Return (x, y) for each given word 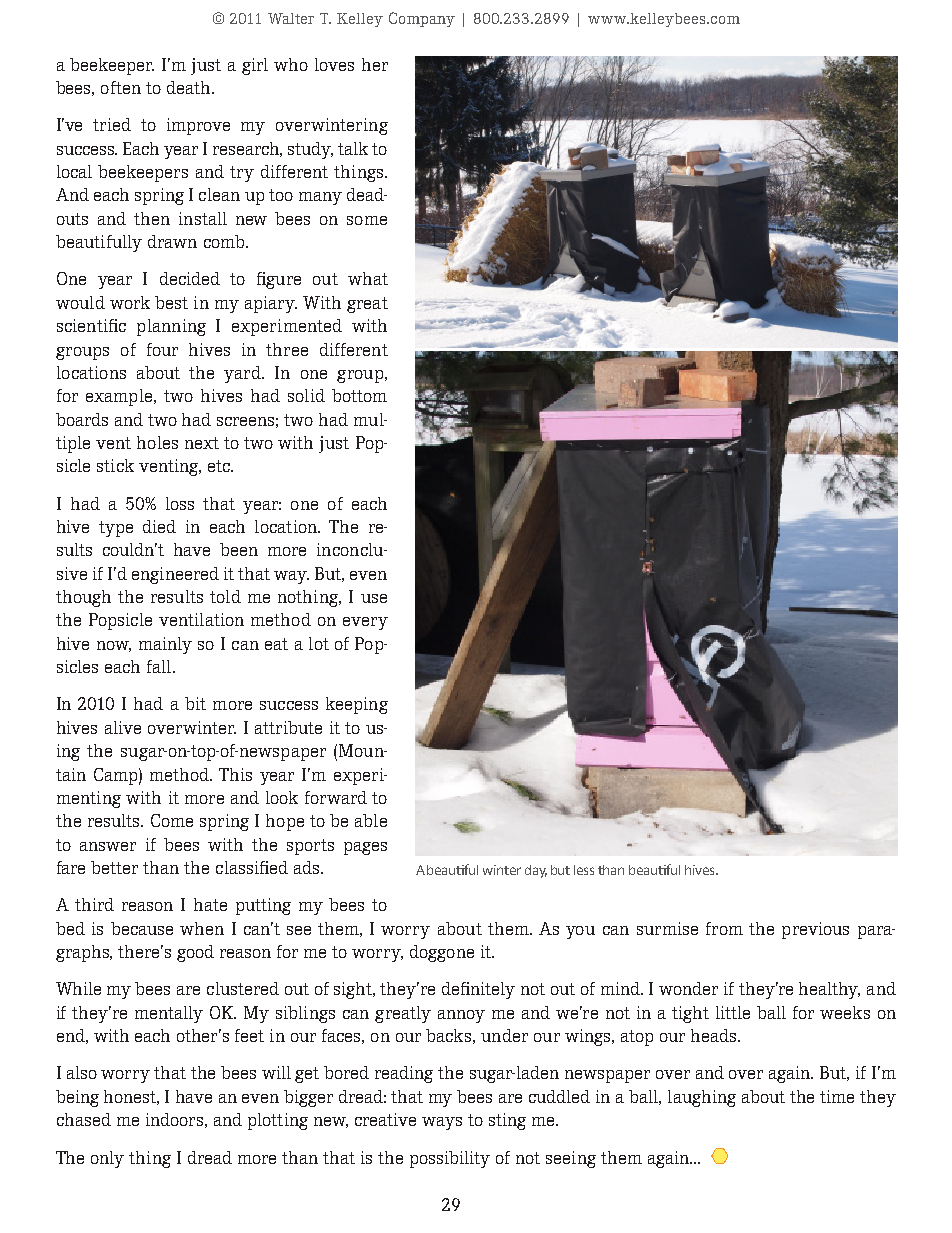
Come (172, 820)
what (368, 278)
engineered (175, 575)
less (584, 870)
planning (171, 327)
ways (442, 1123)
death (190, 87)
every (365, 623)
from (724, 928)
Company (422, 19)
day (536, 871)
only (107, 1159)
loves (334, 64)
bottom (359, 395)
